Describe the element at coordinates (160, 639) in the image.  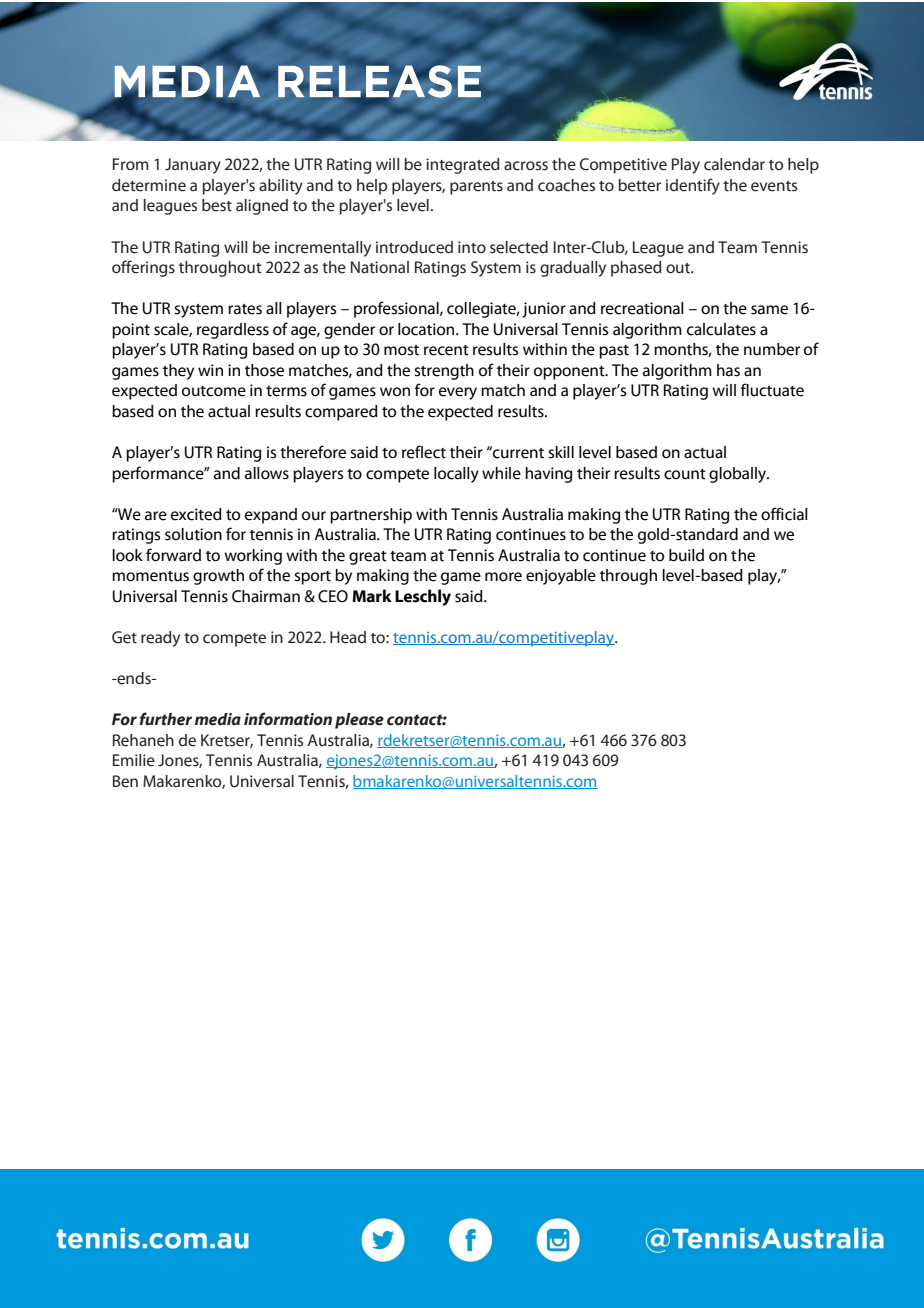
I see `ready` at that location.
